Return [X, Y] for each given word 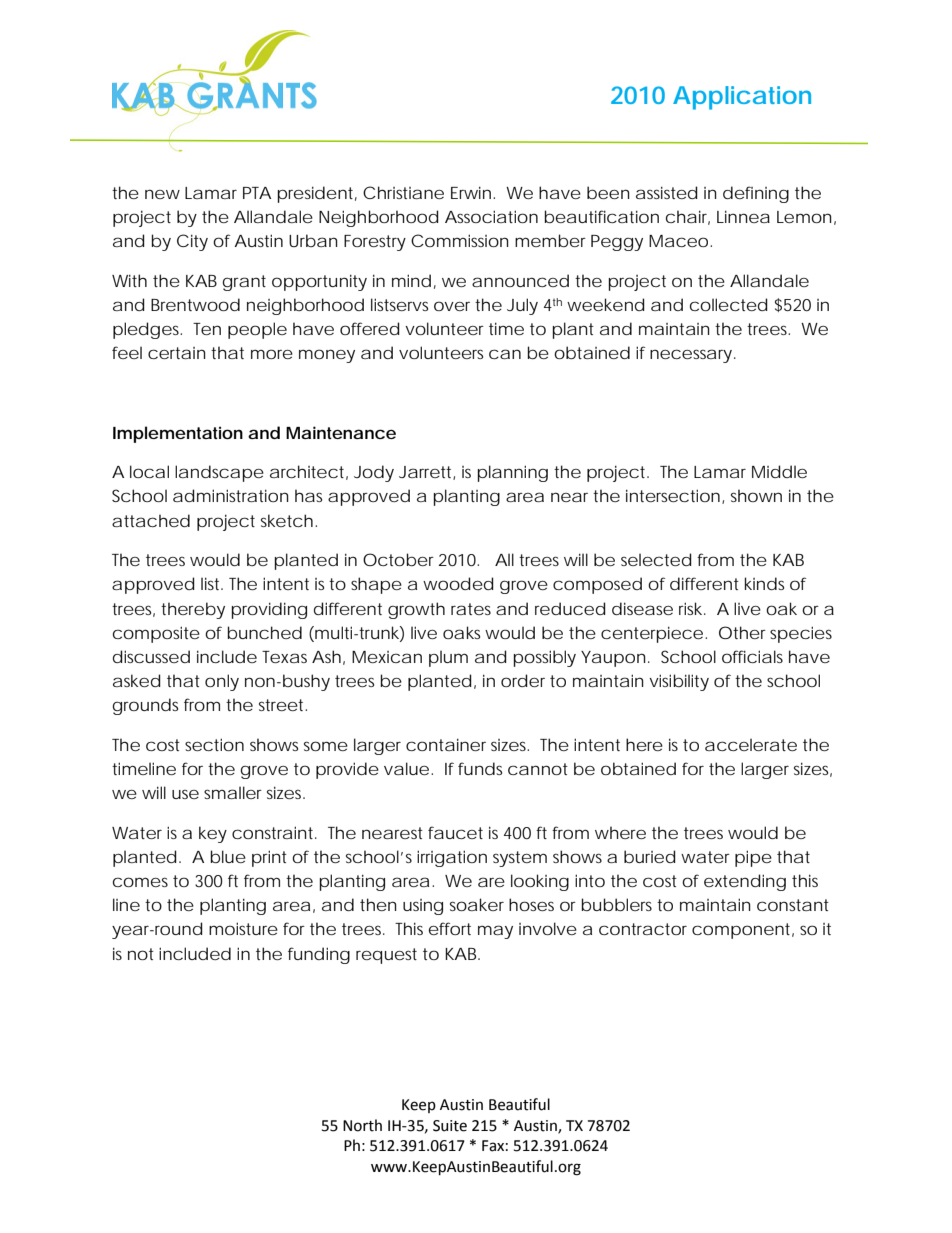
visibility [679, 682]
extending [745, 882]
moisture [243, 928]
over [452, 306]
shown [756, 495]
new [162, 194]
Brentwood [195, 304]
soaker [477, 904]
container [446, 745]
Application [742, 98]
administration [231, 495]
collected [729, 304]
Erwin [471, 193]
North [362, 1125]
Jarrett [427, 473]
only [222, 682]
